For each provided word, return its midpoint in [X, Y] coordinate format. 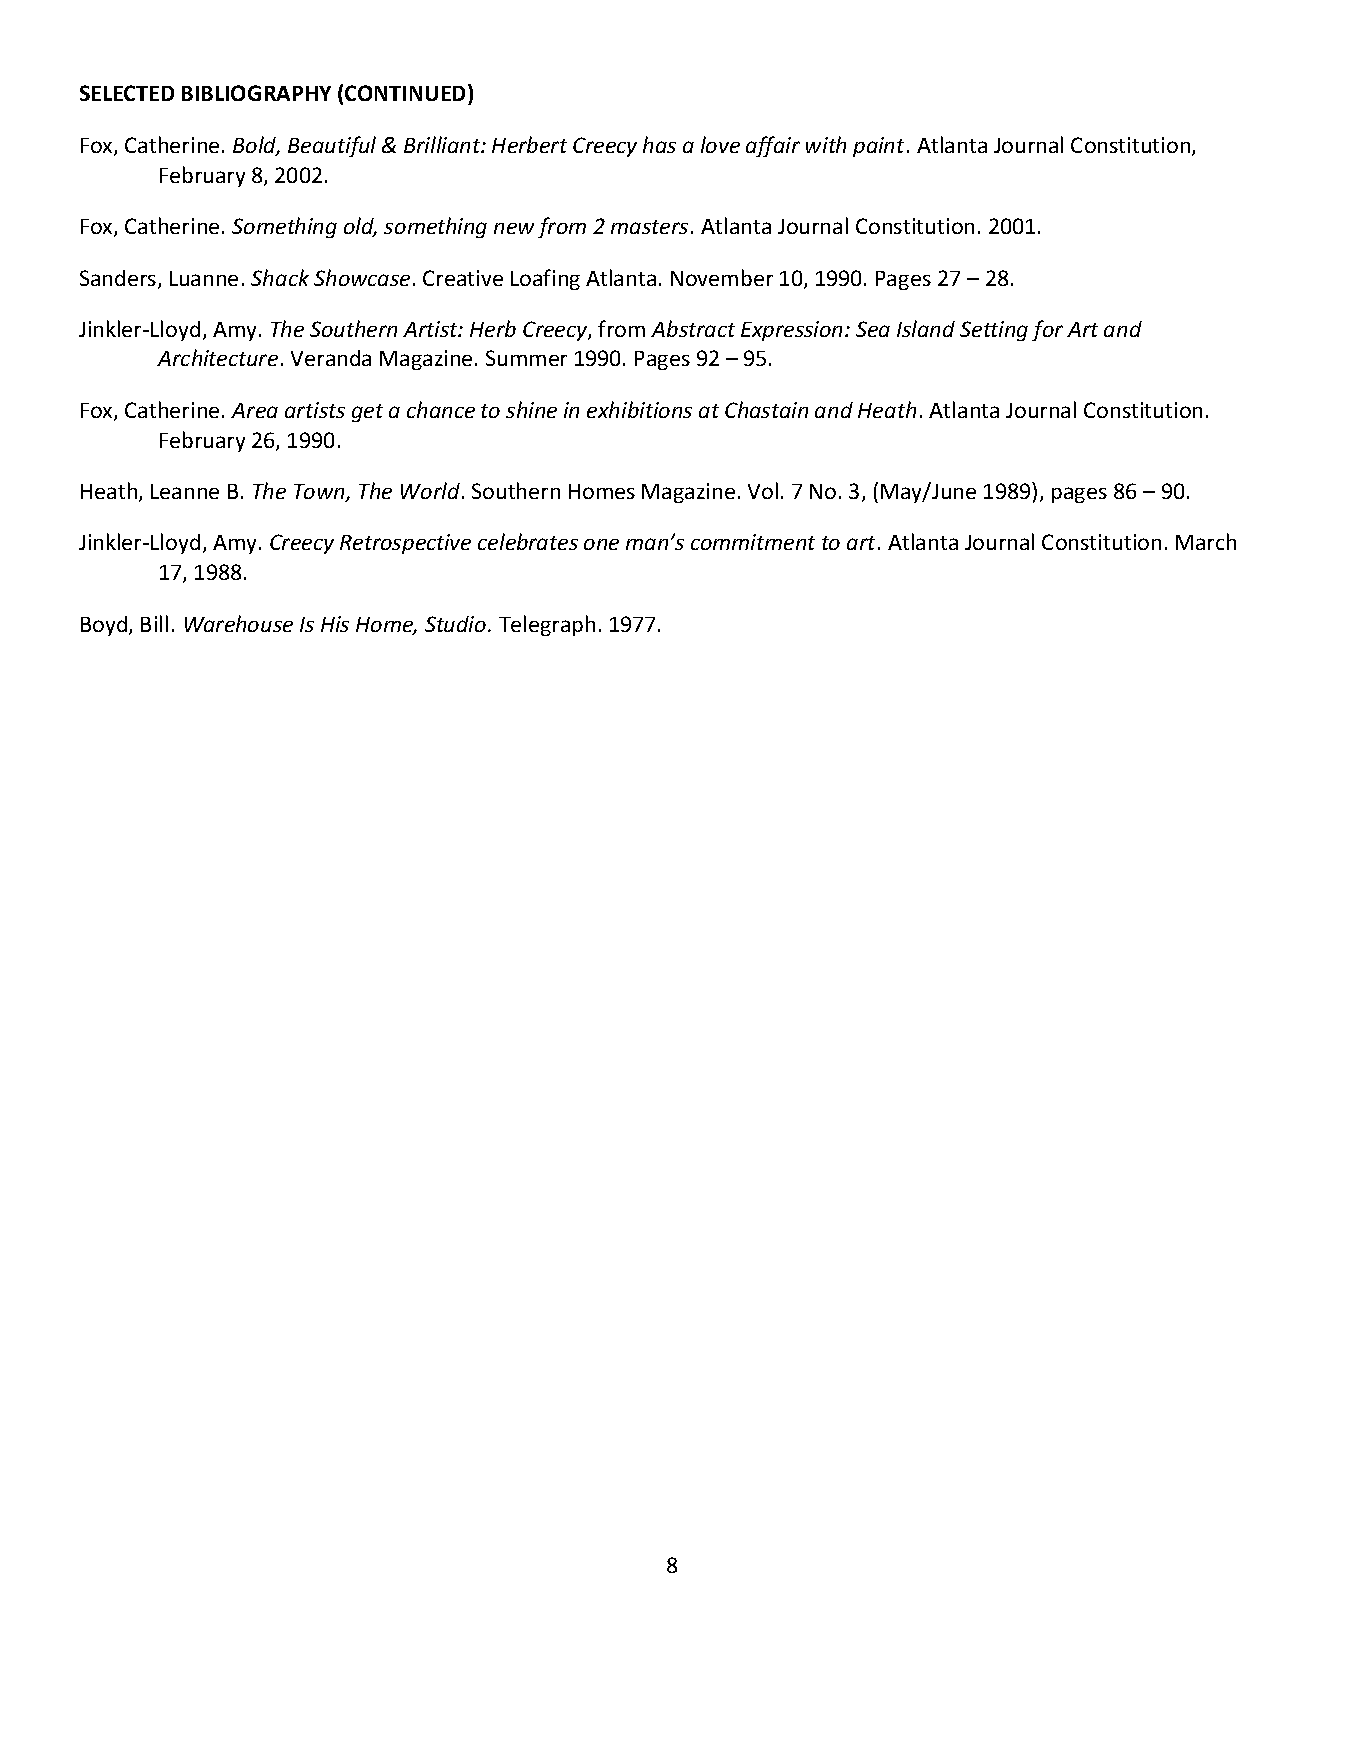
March [1206, 541]
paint [878, 147]
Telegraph [547, 625]
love [720, 144]
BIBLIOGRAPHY [256, 93]
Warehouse [239, 623]
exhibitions [639, 409]
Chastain [766, 409]
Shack [280, 277]
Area [254, 410]
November [722, 277]
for [1047, 330]
